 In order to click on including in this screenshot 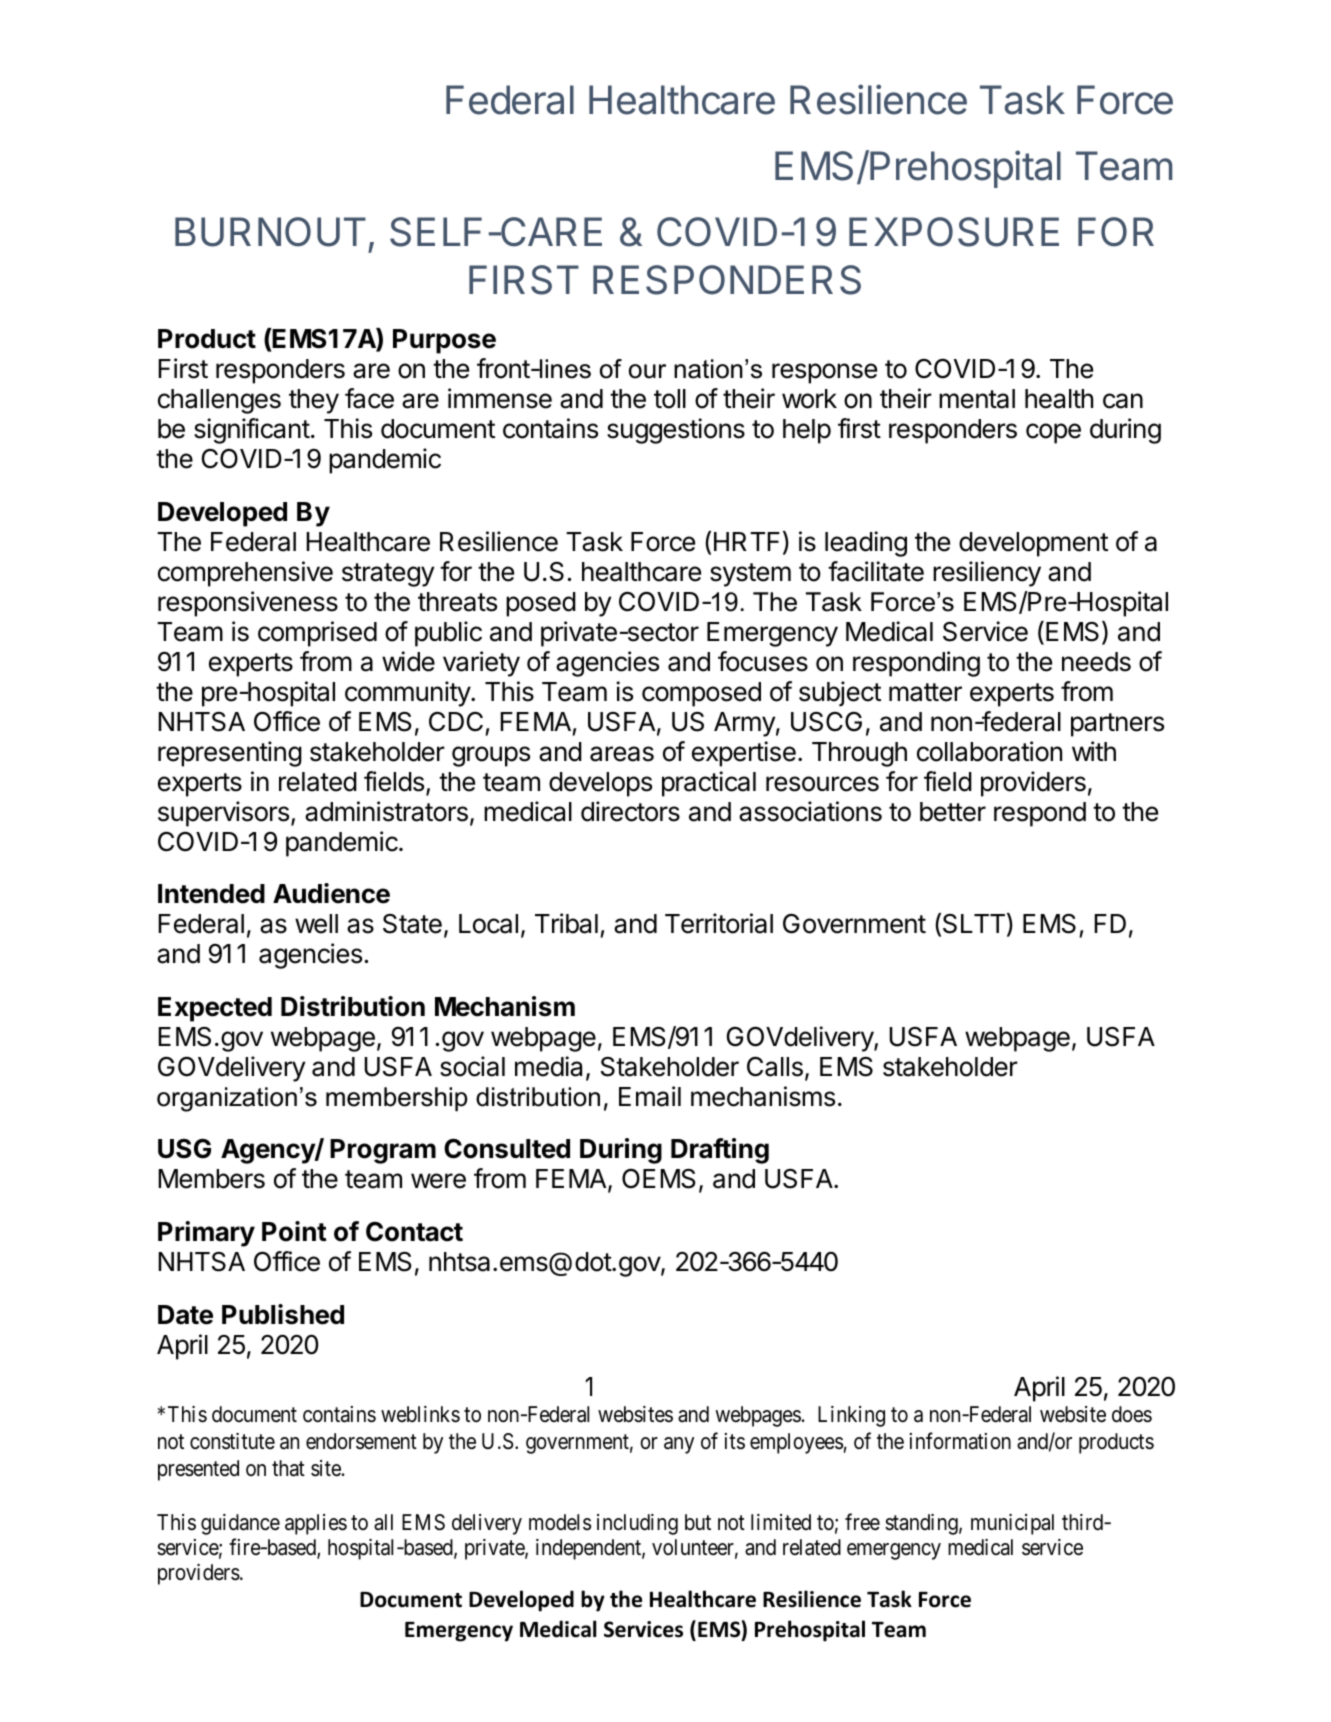, I will do `click(637, 1524)`.
